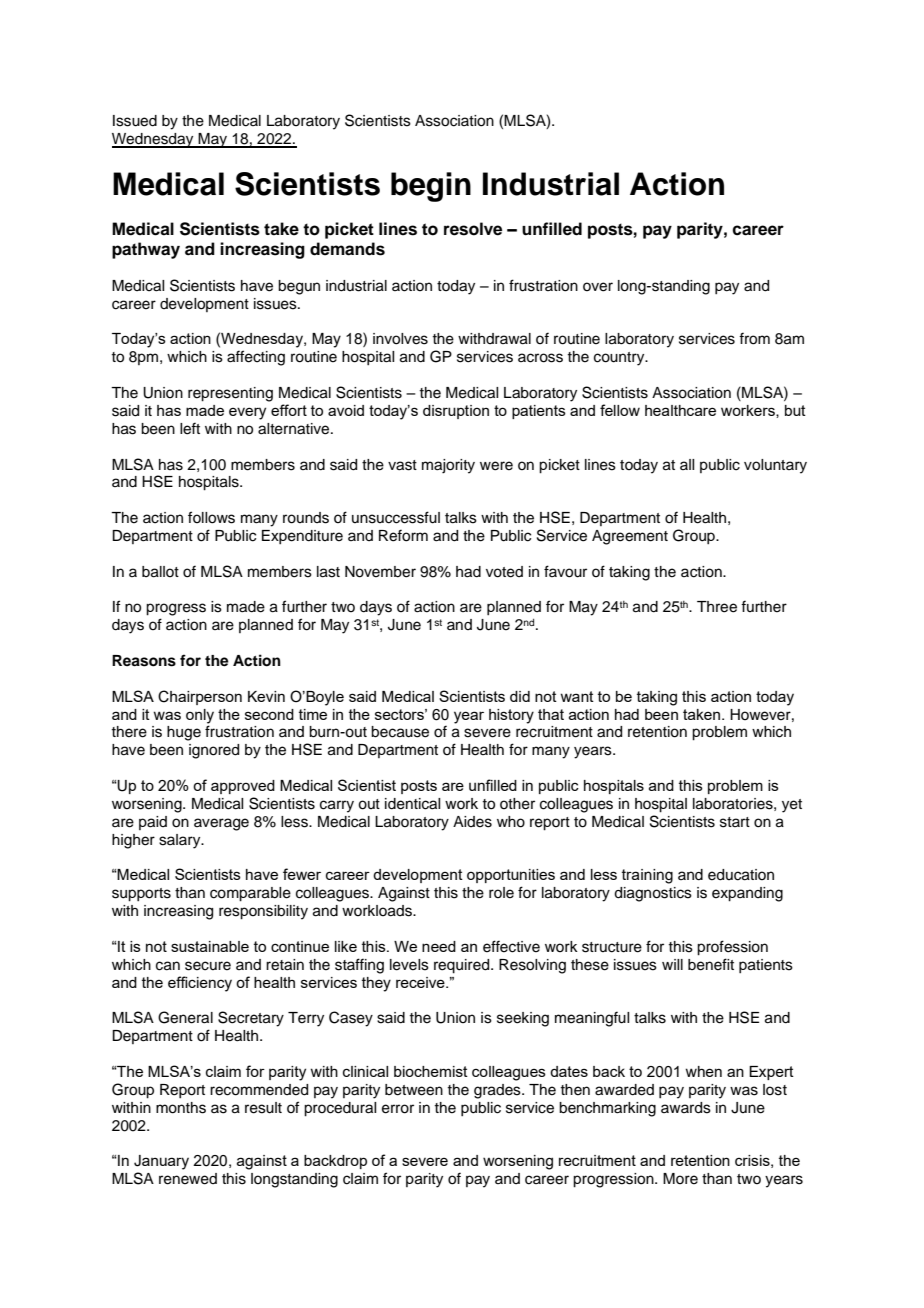  What do you see at coordinates (795, 410) in the page?
I see `but` at bounding box center [795, 410].
